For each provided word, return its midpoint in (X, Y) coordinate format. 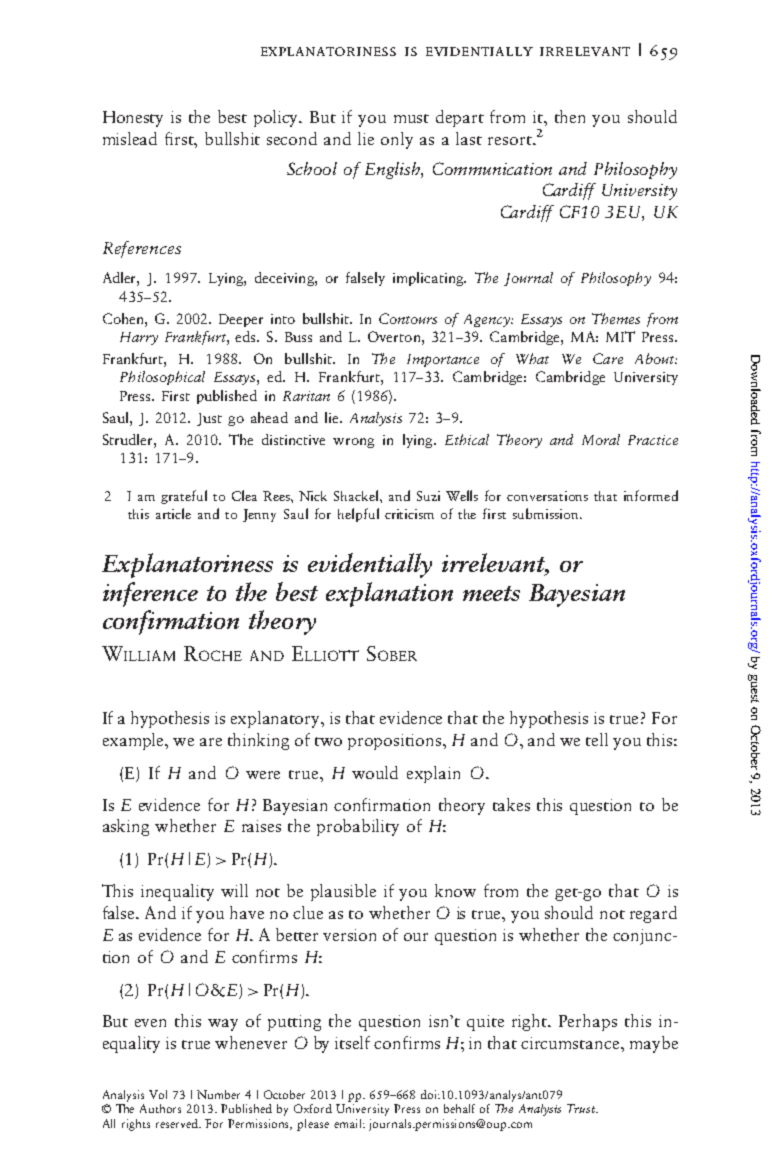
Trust (582, 1108)
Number (218, 1094)
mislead (130, 138)
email (349, 1123)
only (397, 140)
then (570, 116)
